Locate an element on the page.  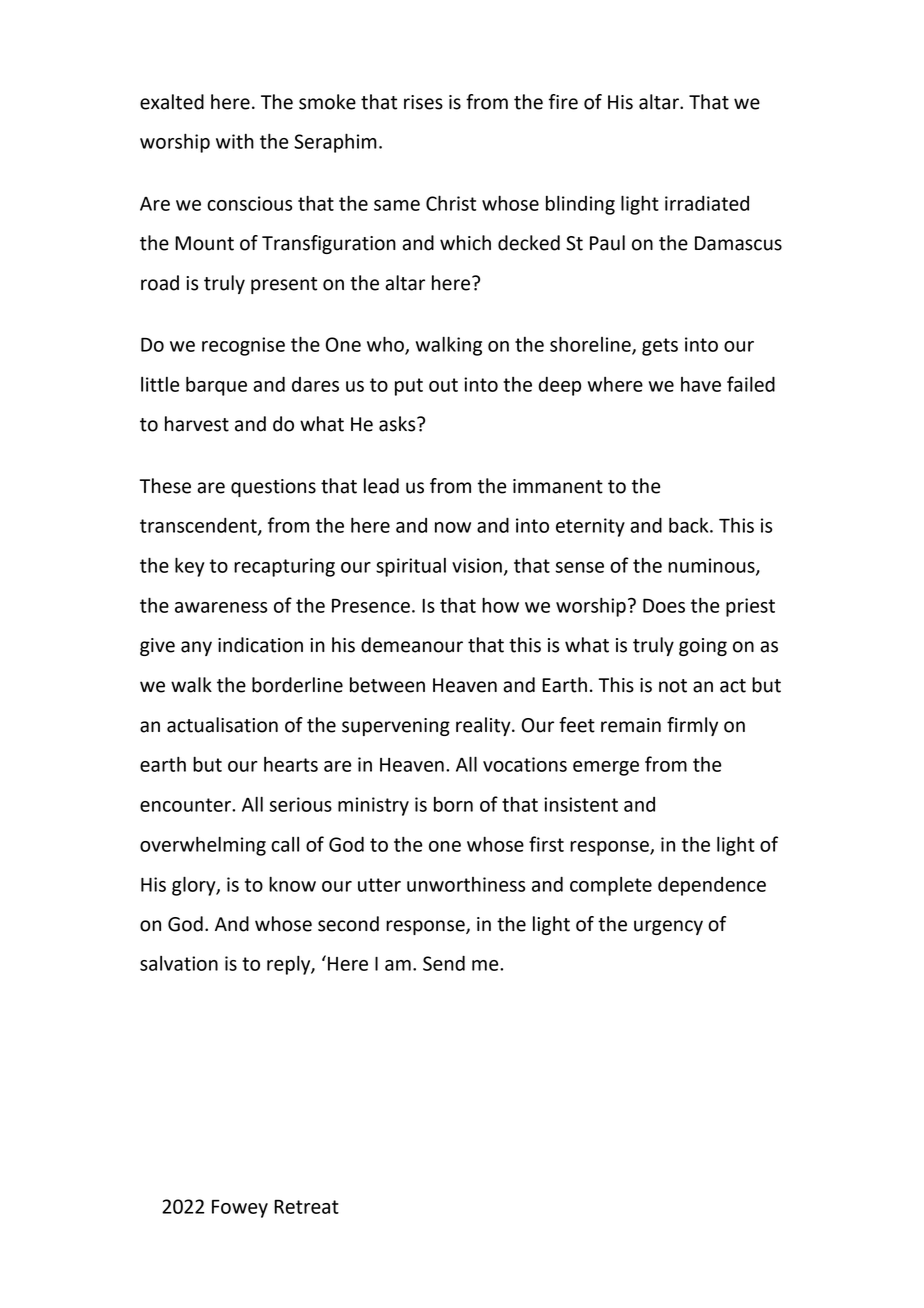
urgency is located at coordinates (668, 927).
